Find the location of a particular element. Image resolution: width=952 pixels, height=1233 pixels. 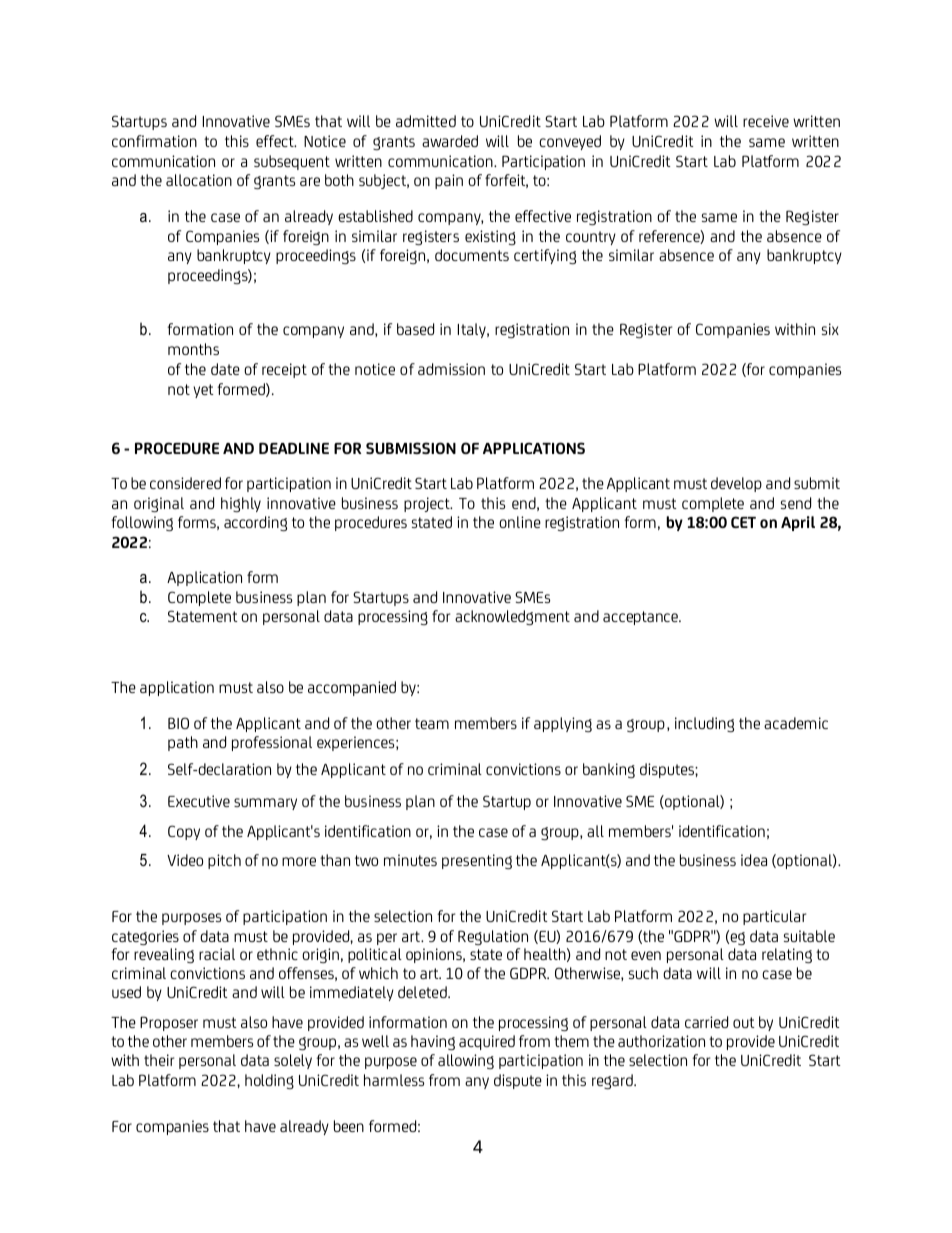

receive is located at coordinates (766, 121).
